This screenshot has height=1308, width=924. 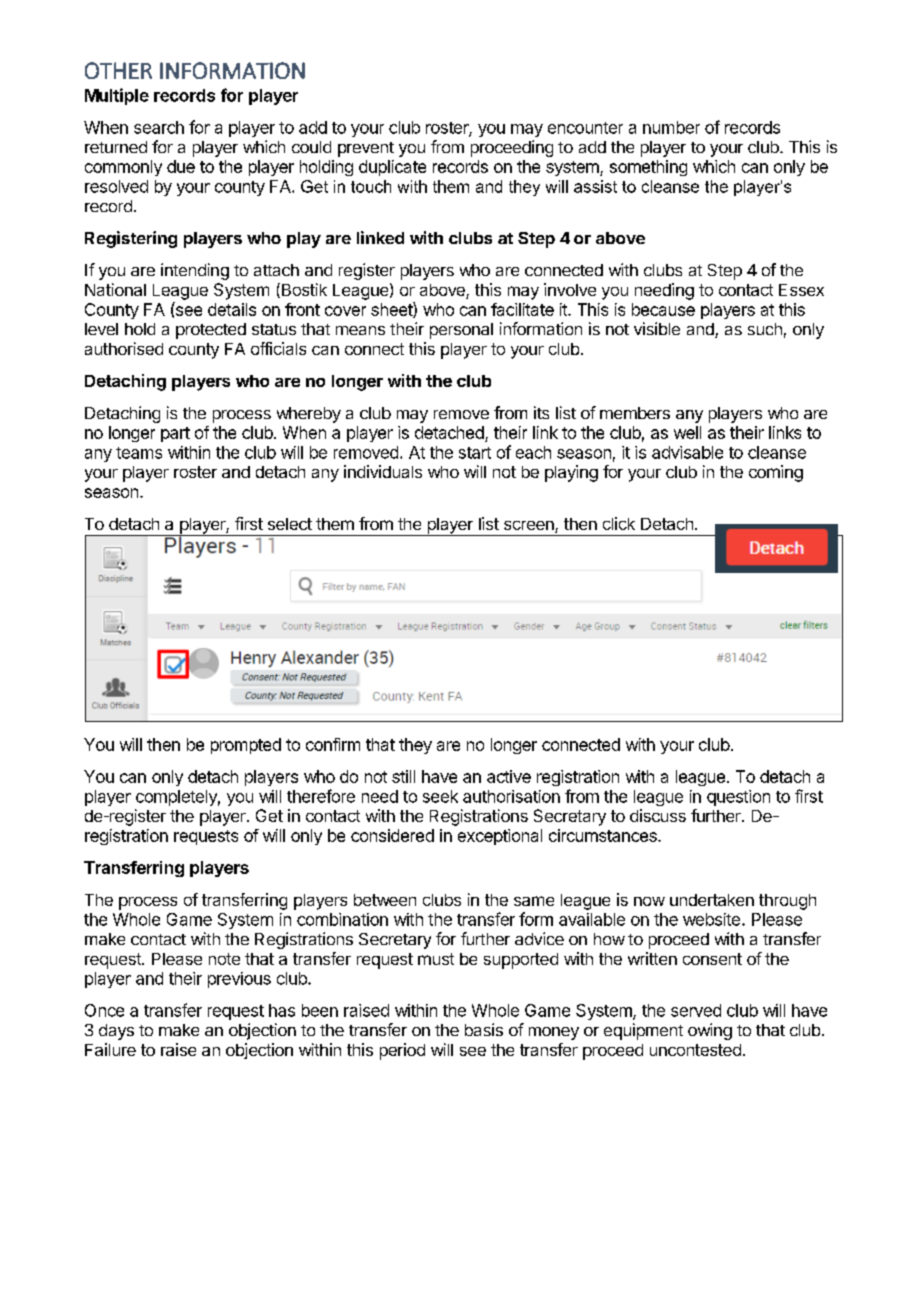 What do you see at coordinates (440, 796) in the screenshot?
I see `seek` at bounding box center [440, 796].
